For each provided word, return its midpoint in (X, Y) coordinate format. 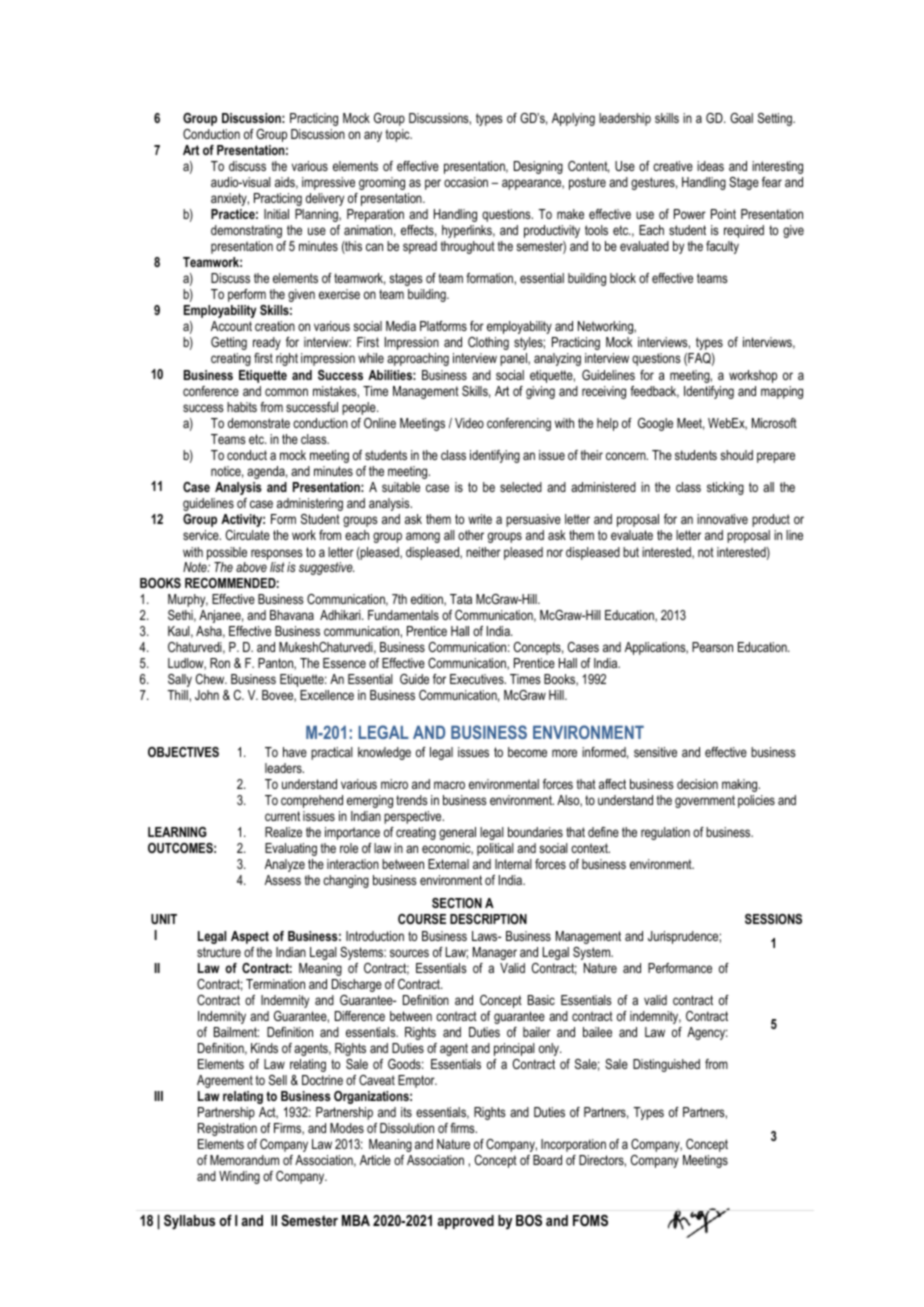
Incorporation (573, 1145)
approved (465, 1222)
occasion (466, 182)
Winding (239, 1177)
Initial (276, 214)
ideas (710, 166)
